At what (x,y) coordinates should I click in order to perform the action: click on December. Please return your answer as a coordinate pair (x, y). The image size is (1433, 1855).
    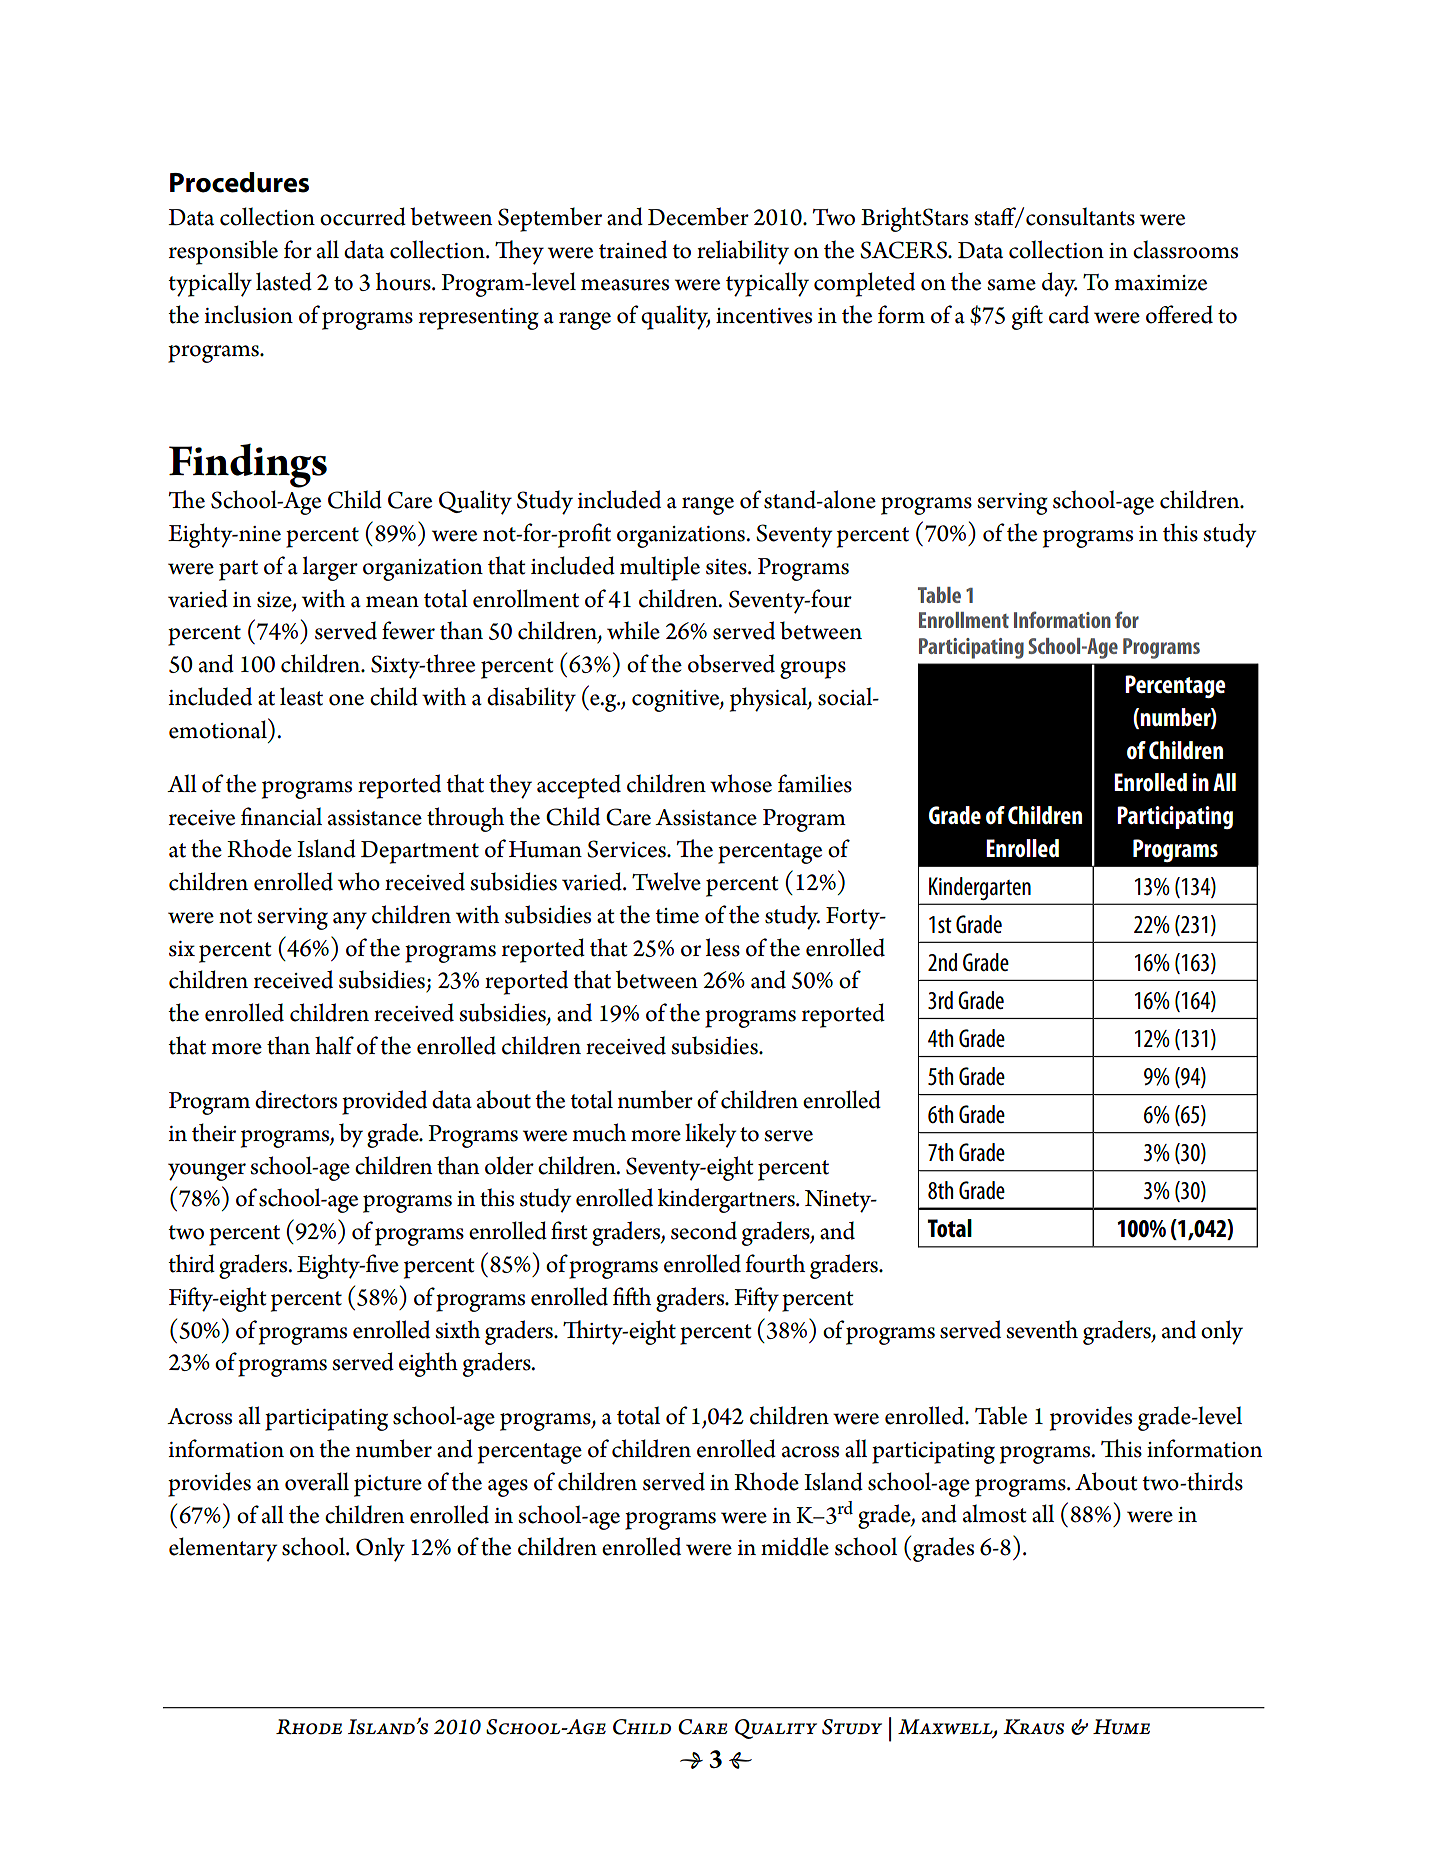
    Looking at the image, I should click on (698, 216).
